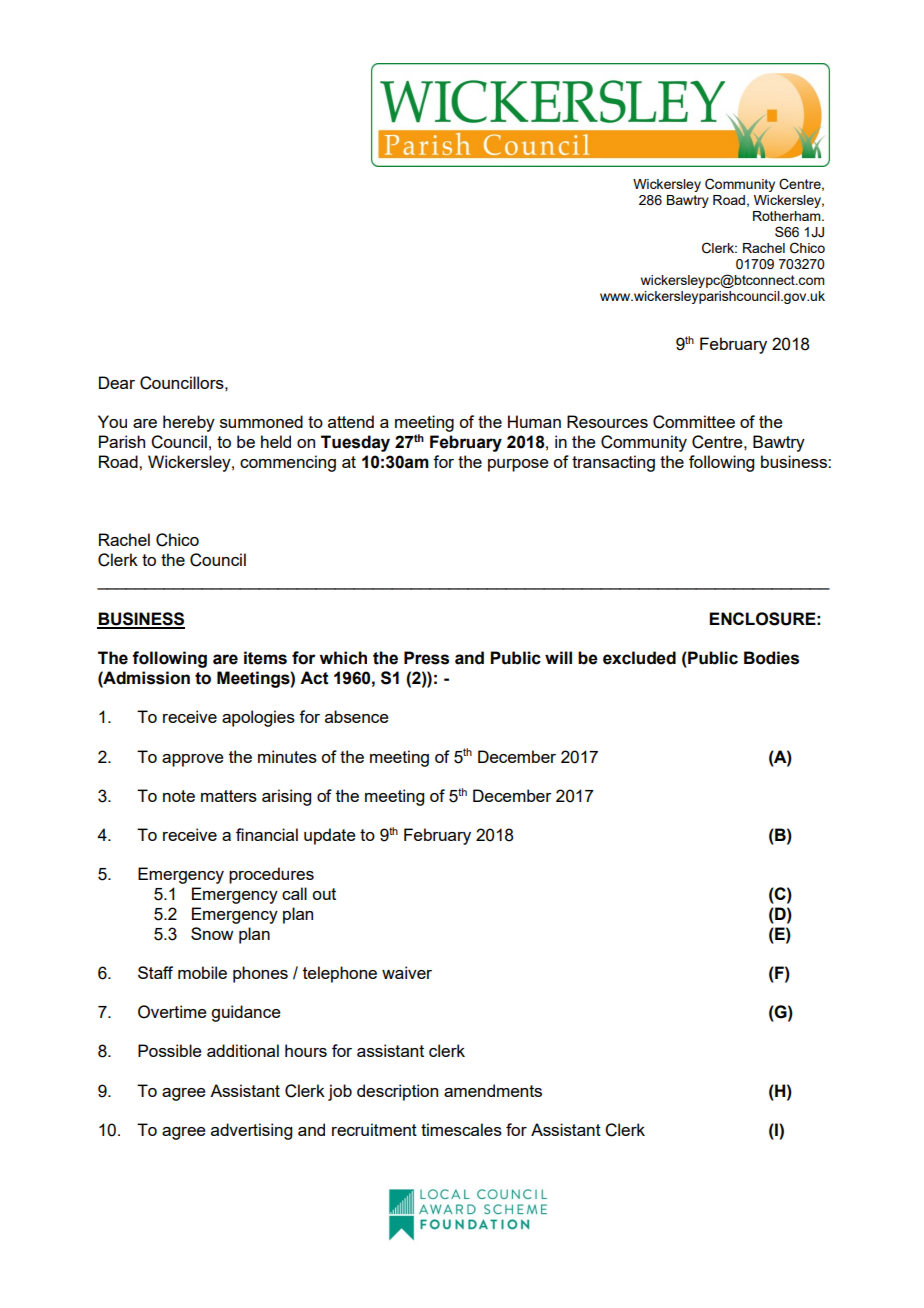 The width and height of the image is (924, 1308). What do you see at coordinates (265, 658) in the image?
I see `items` at bounding box center [265, 658].
